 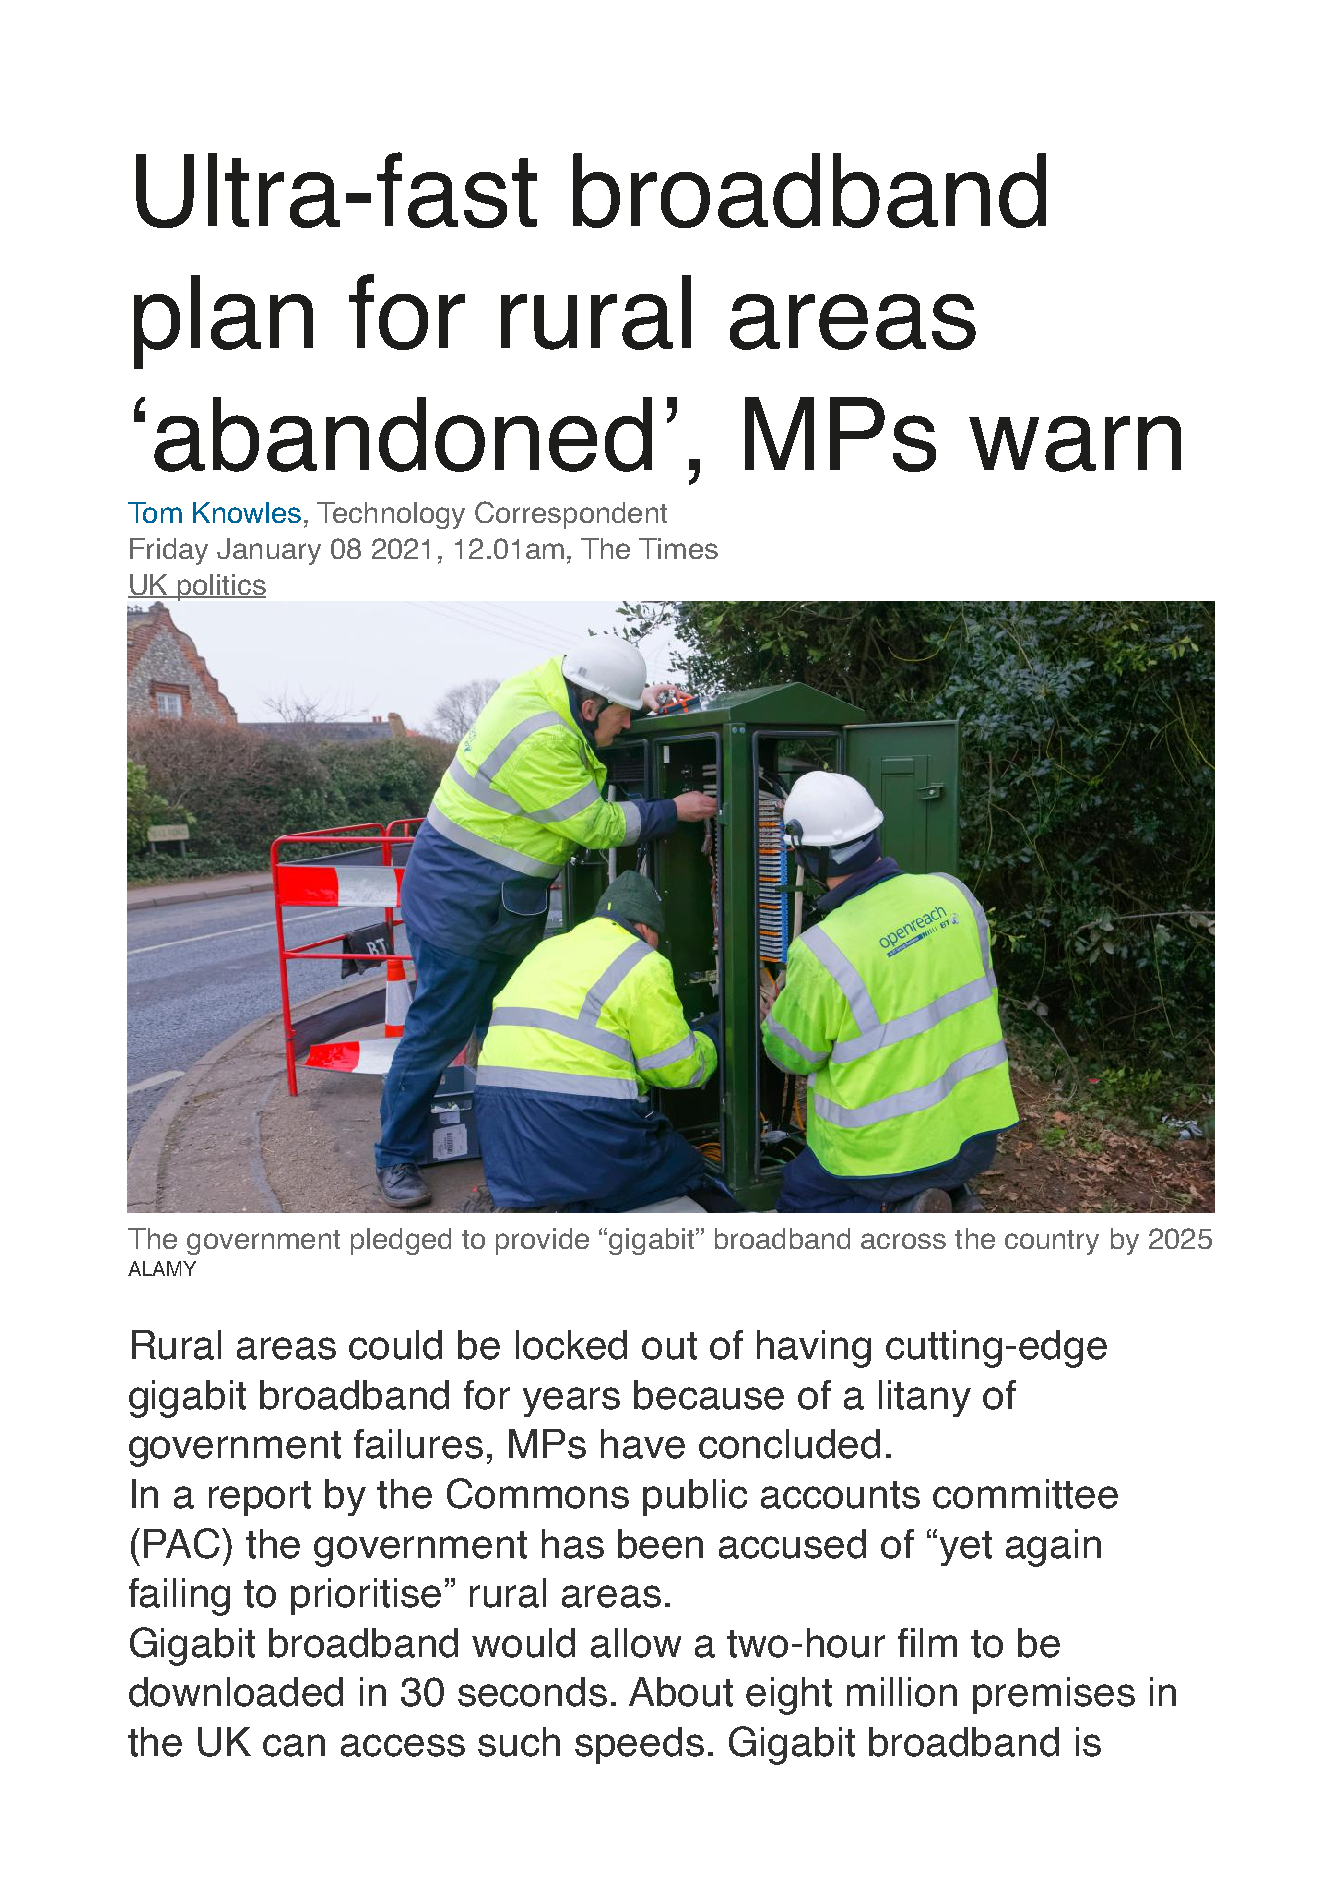 I want to click on speeds, so click(x=639, y=1745).
